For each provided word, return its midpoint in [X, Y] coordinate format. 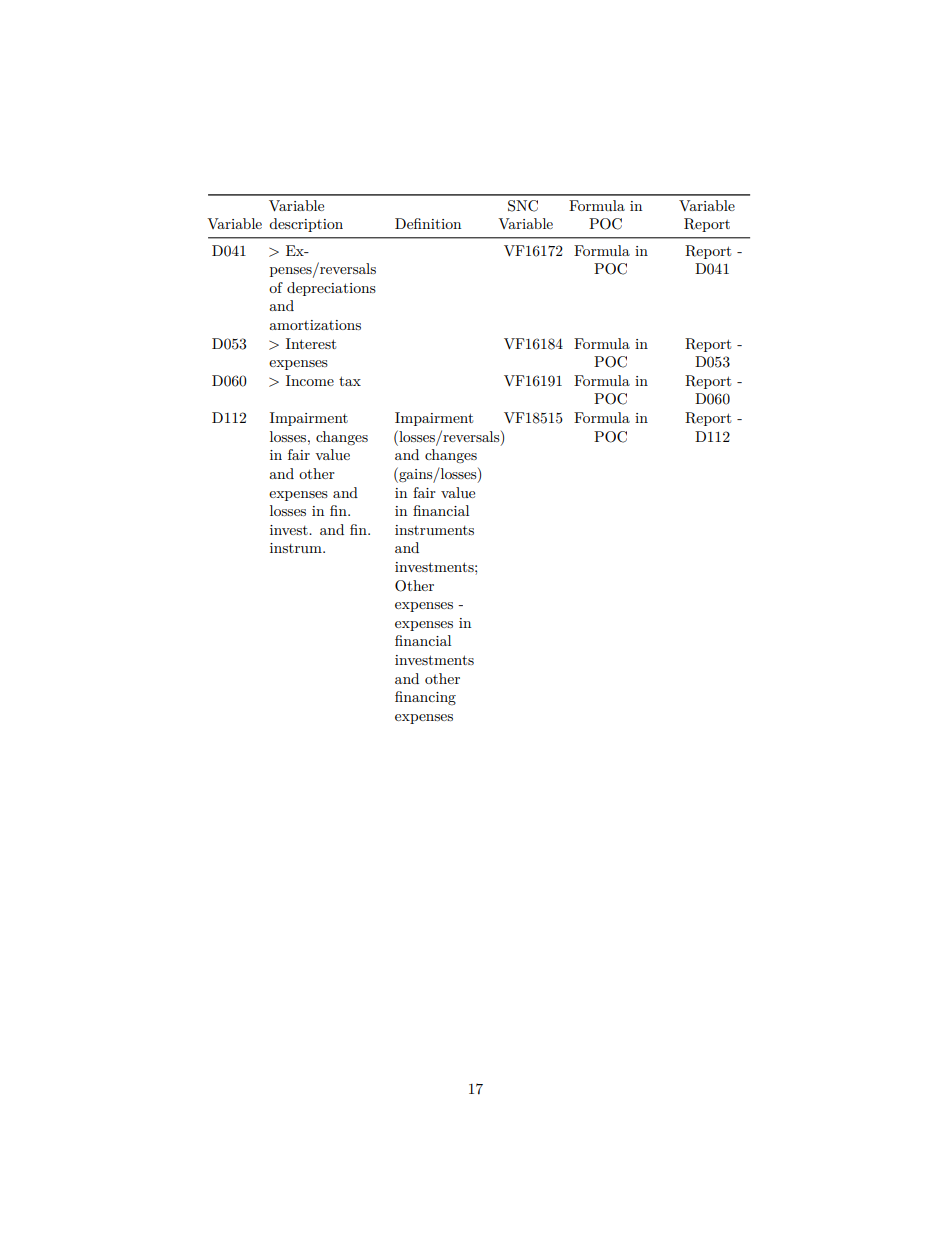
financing [425, 698]
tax [350, 381]
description [306, 225]
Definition [428, 223]
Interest [311, 343]
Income [310, 380]
